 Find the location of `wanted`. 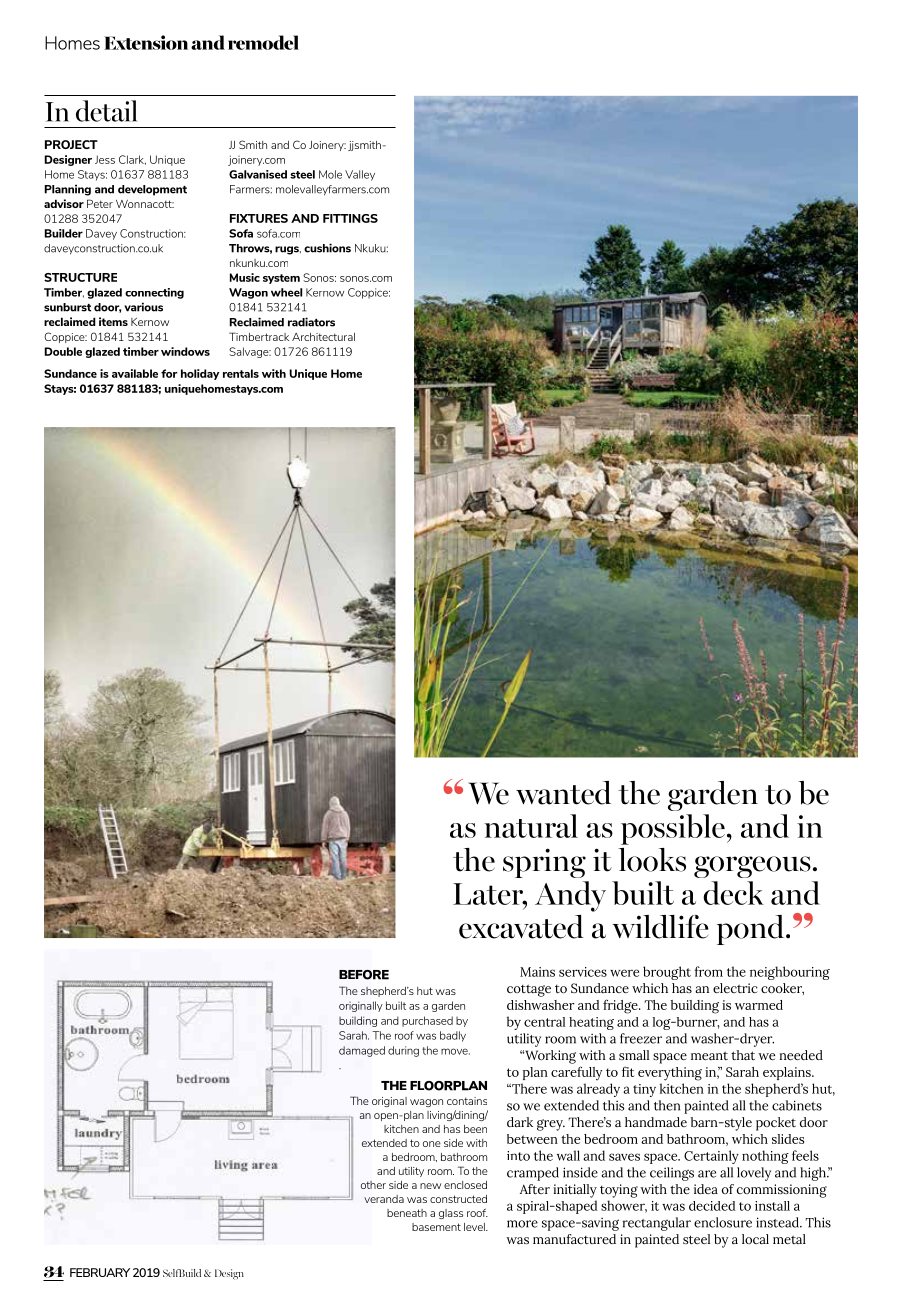

wanted is located at coordinates (563, 793).
